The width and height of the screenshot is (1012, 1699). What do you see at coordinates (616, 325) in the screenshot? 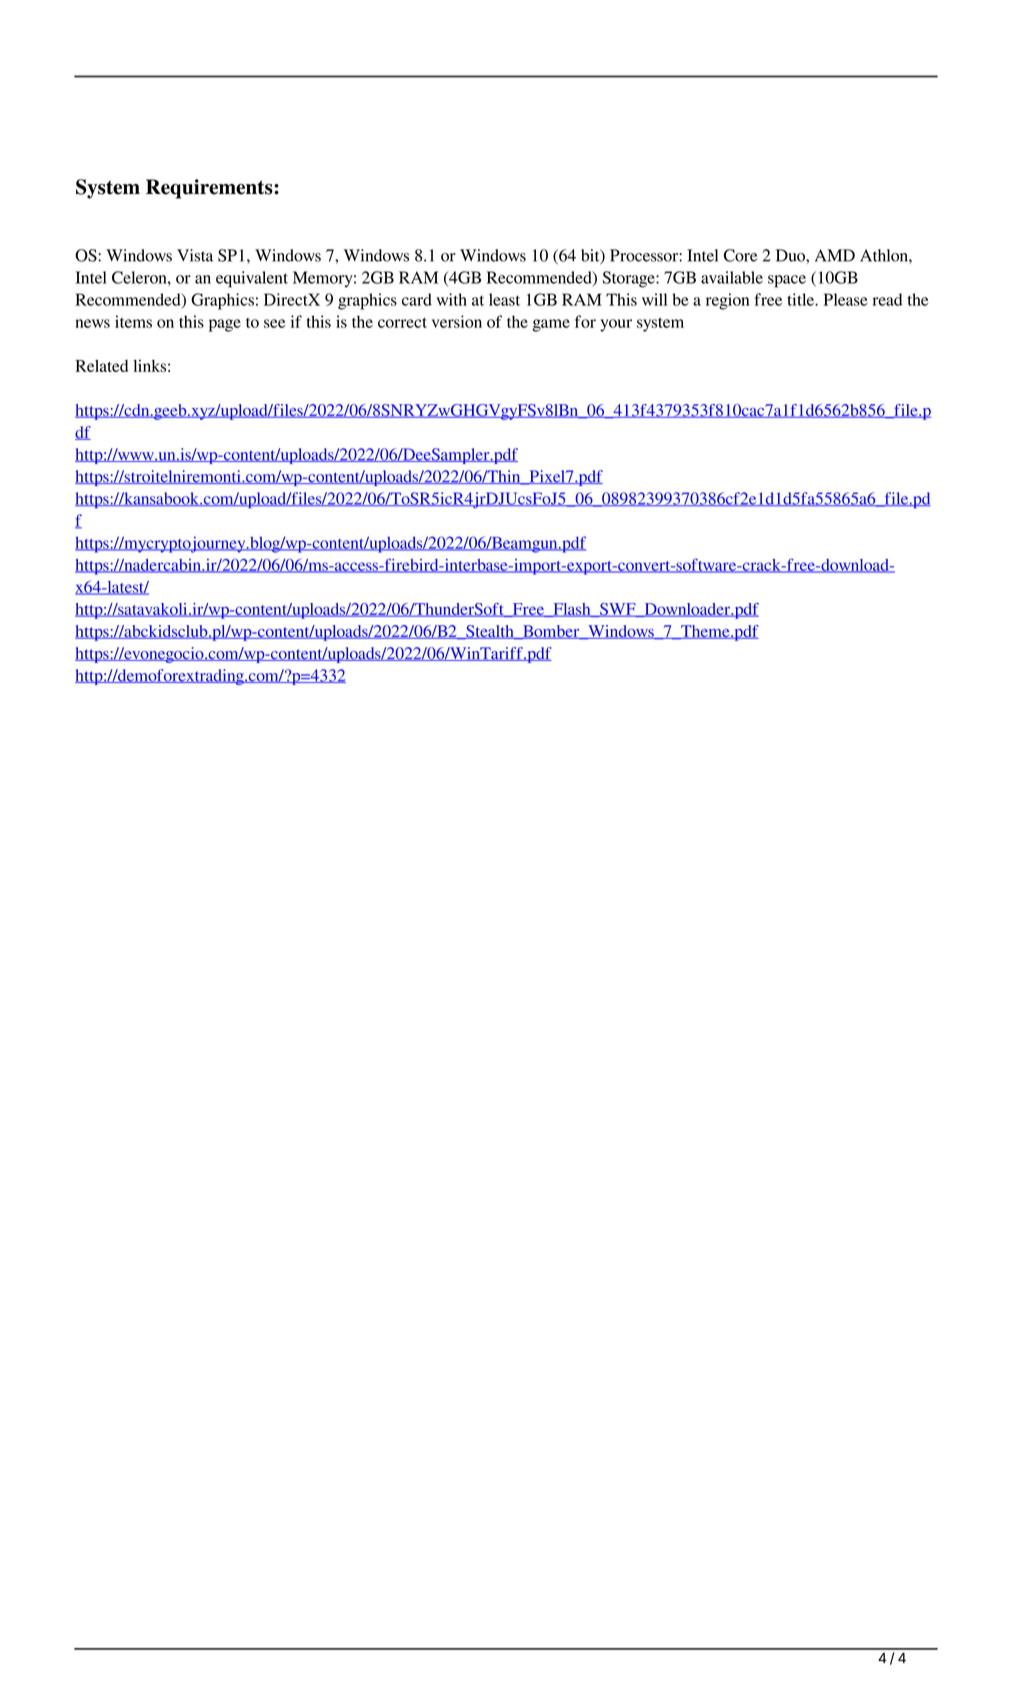
I see `your` at bounding box center [616, 325].
